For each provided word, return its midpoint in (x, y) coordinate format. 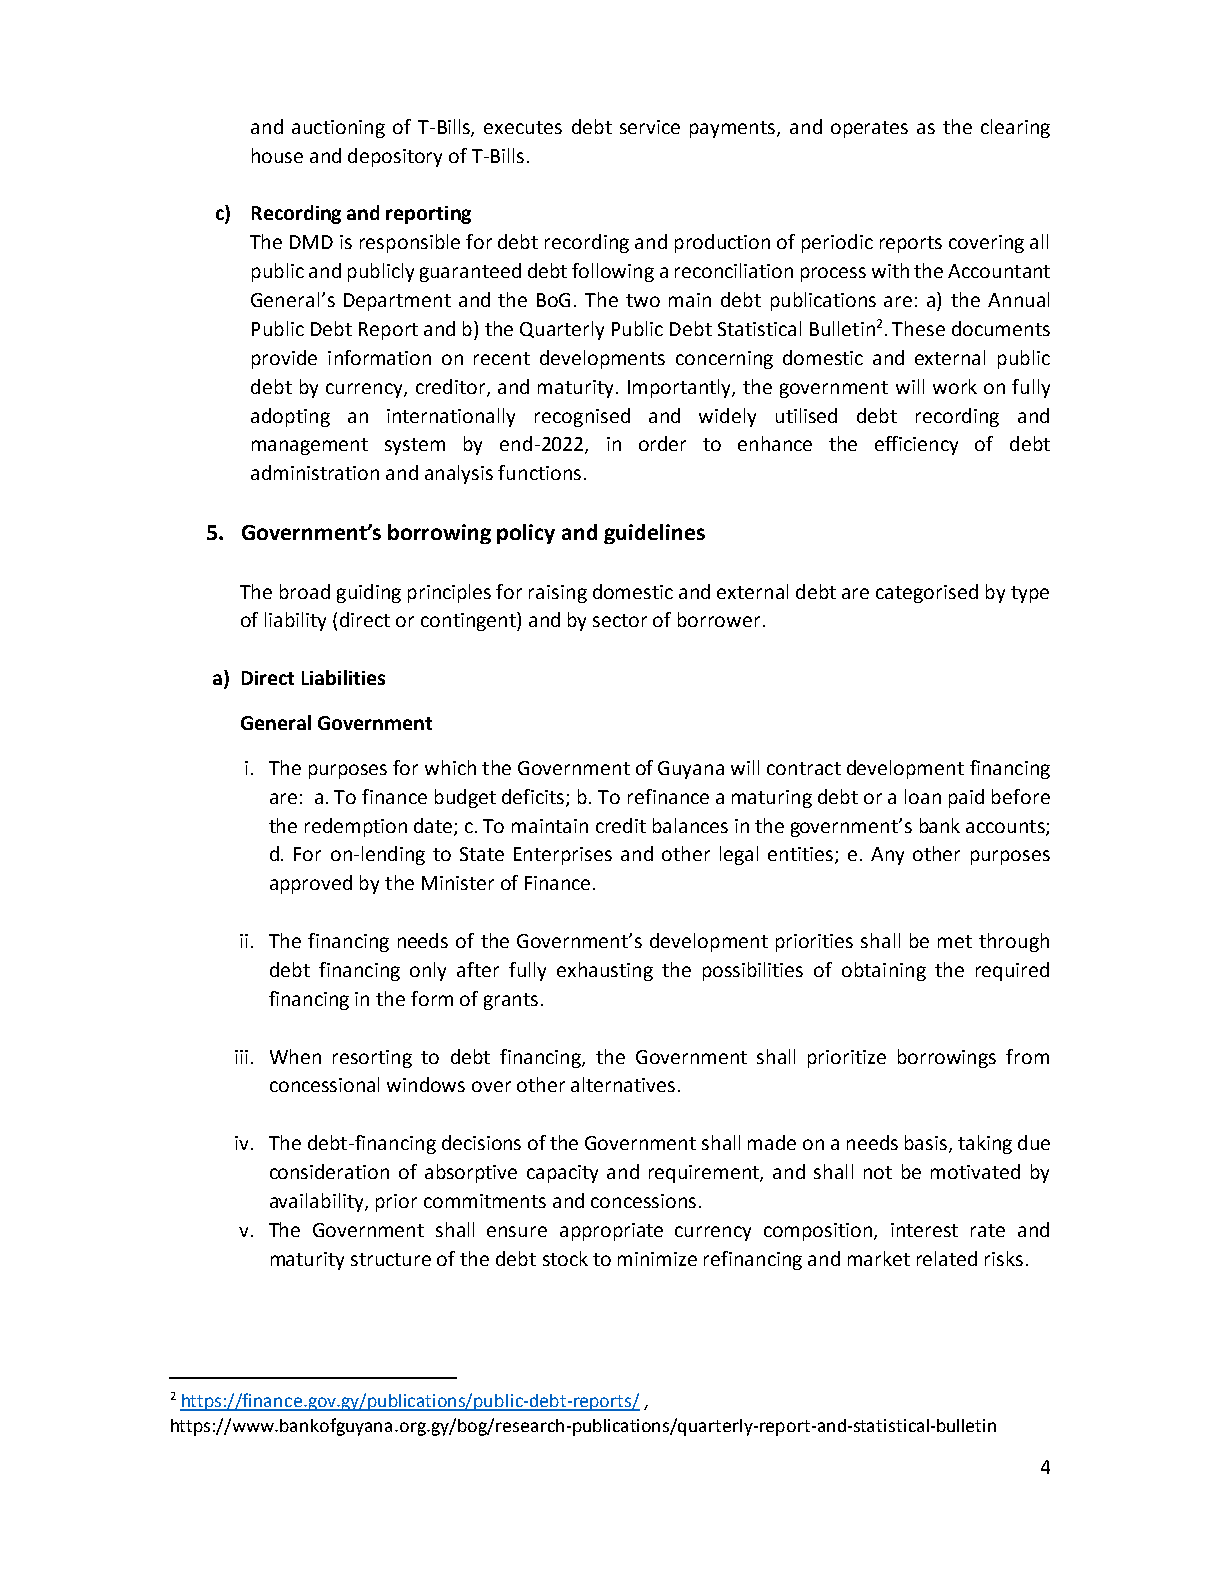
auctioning (338, 129)
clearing (1015, 128)
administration (315, 472)
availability (318, 1202)
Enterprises (563, 856)
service (650, 127)
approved (311, 884)
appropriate (611, 1232)
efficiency (916, 445)
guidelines (654, 534)
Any (887, 856)
